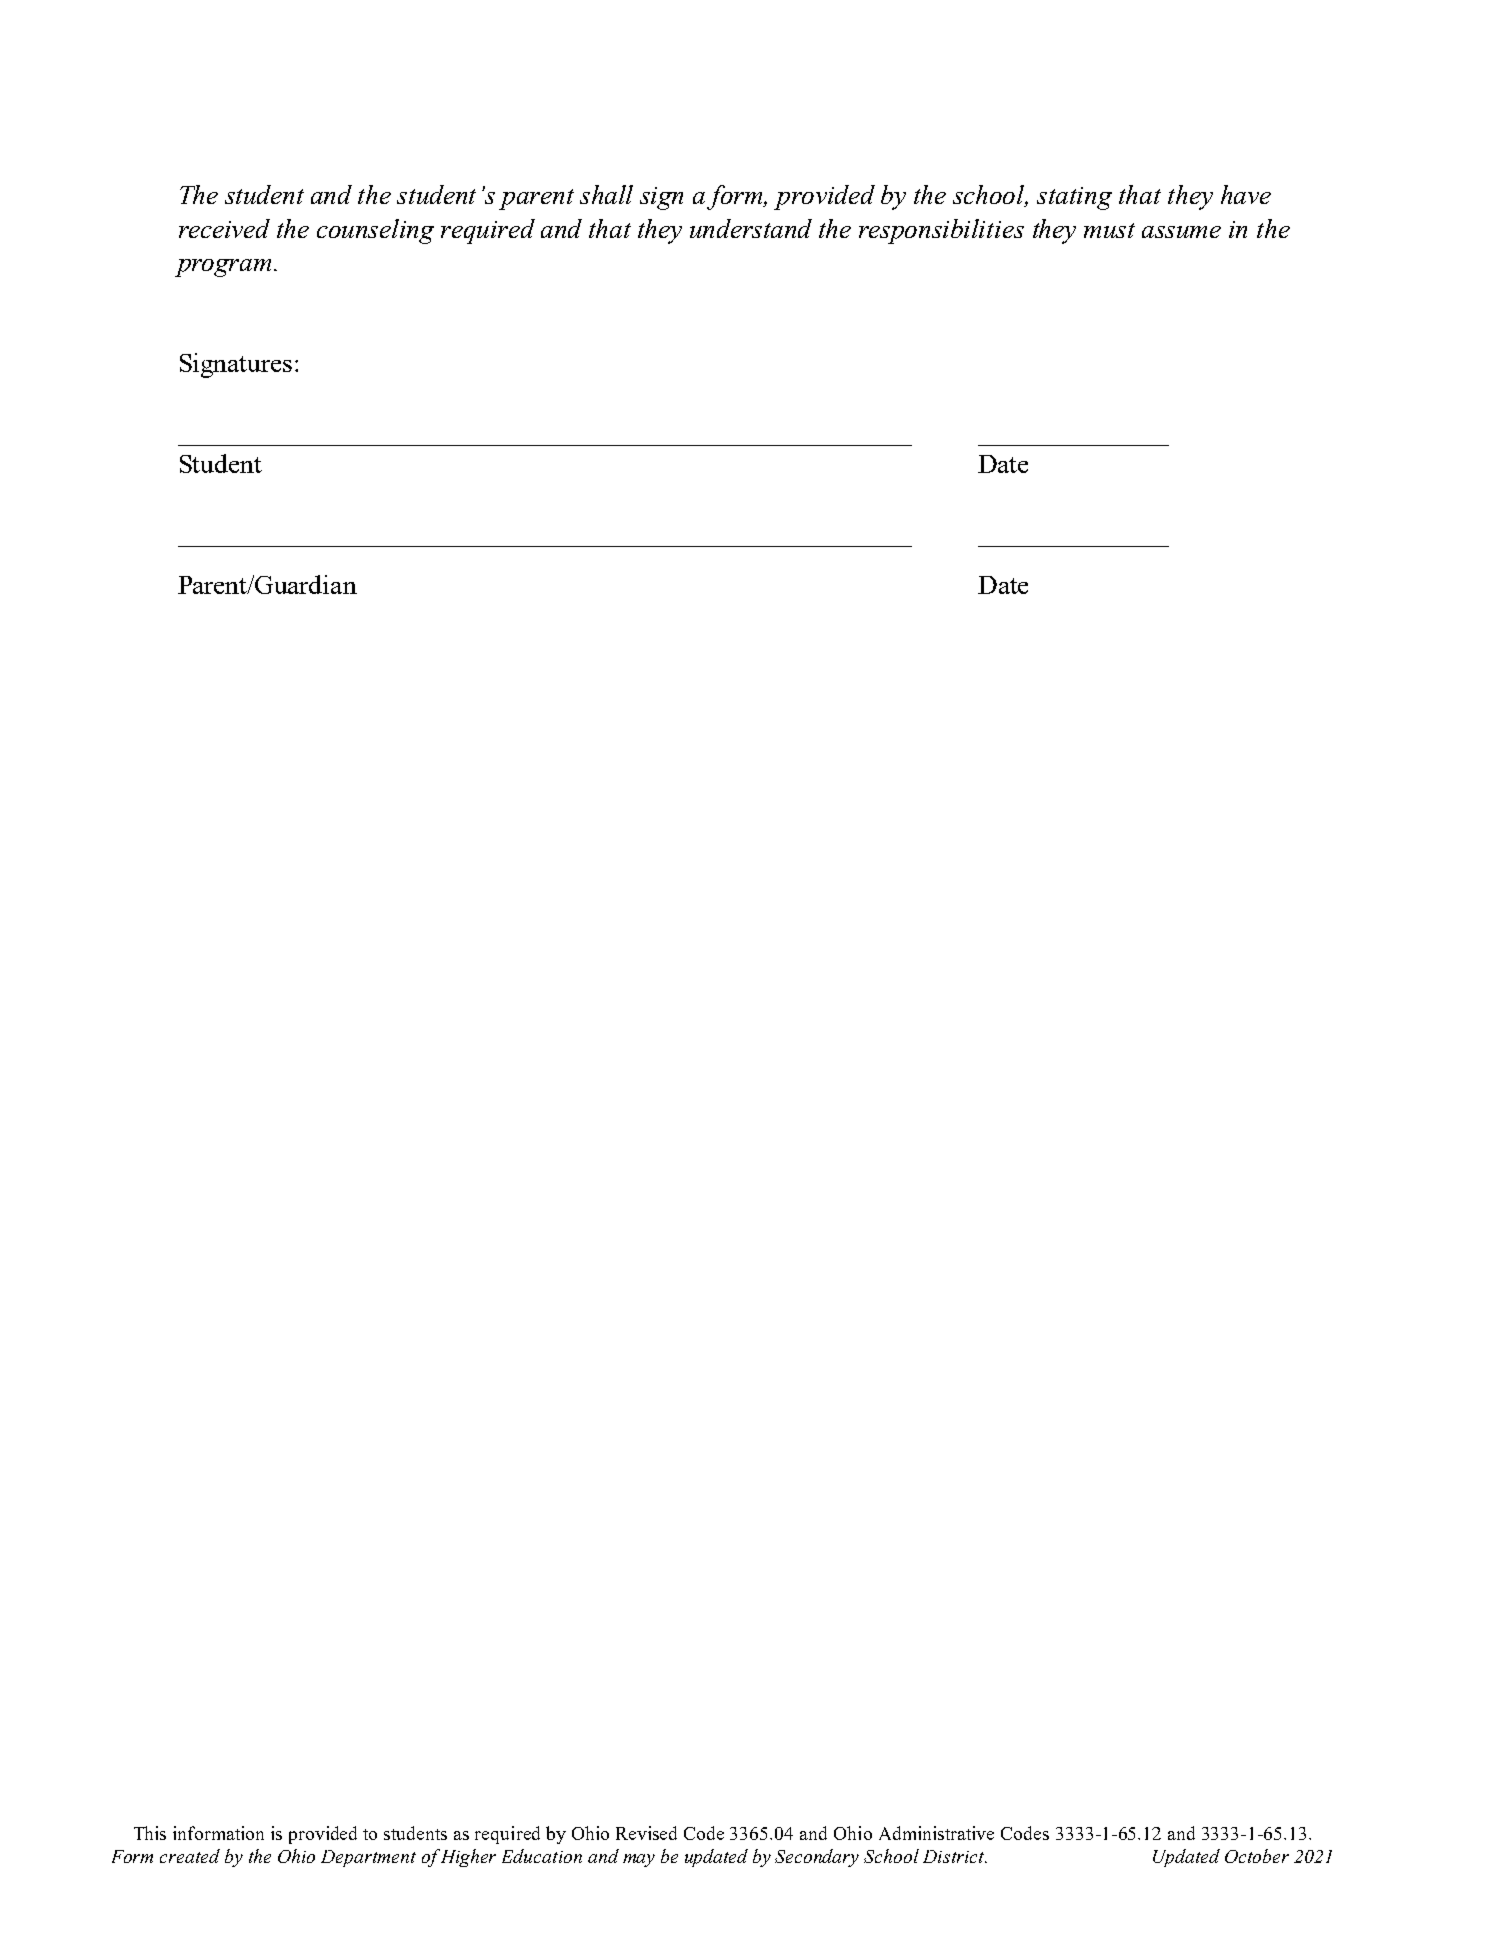  Describe the element at coordinates (224, 228) in the document. I see `received` at that location.
